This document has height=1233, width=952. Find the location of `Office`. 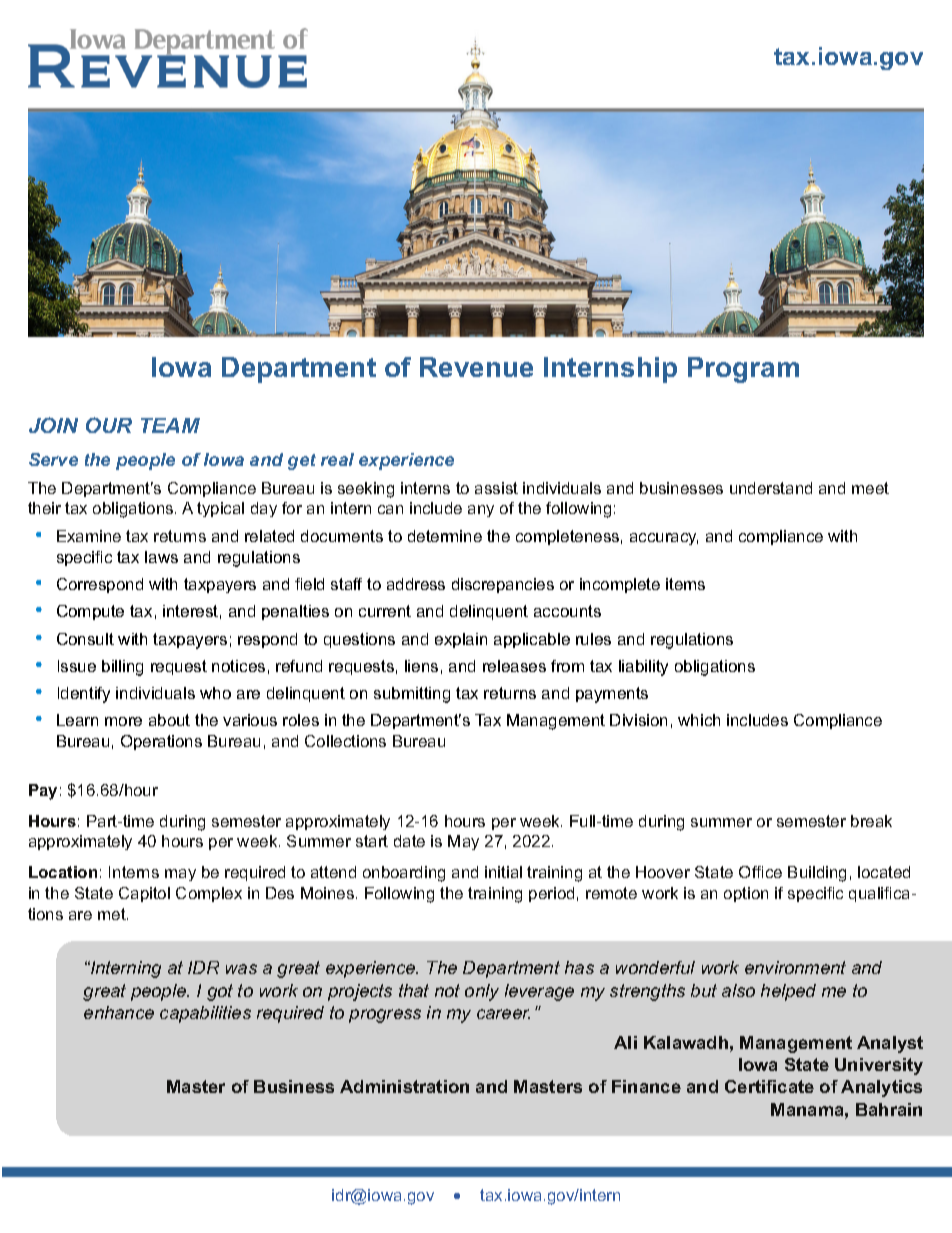

Office is located at coordinates (760, 872).
